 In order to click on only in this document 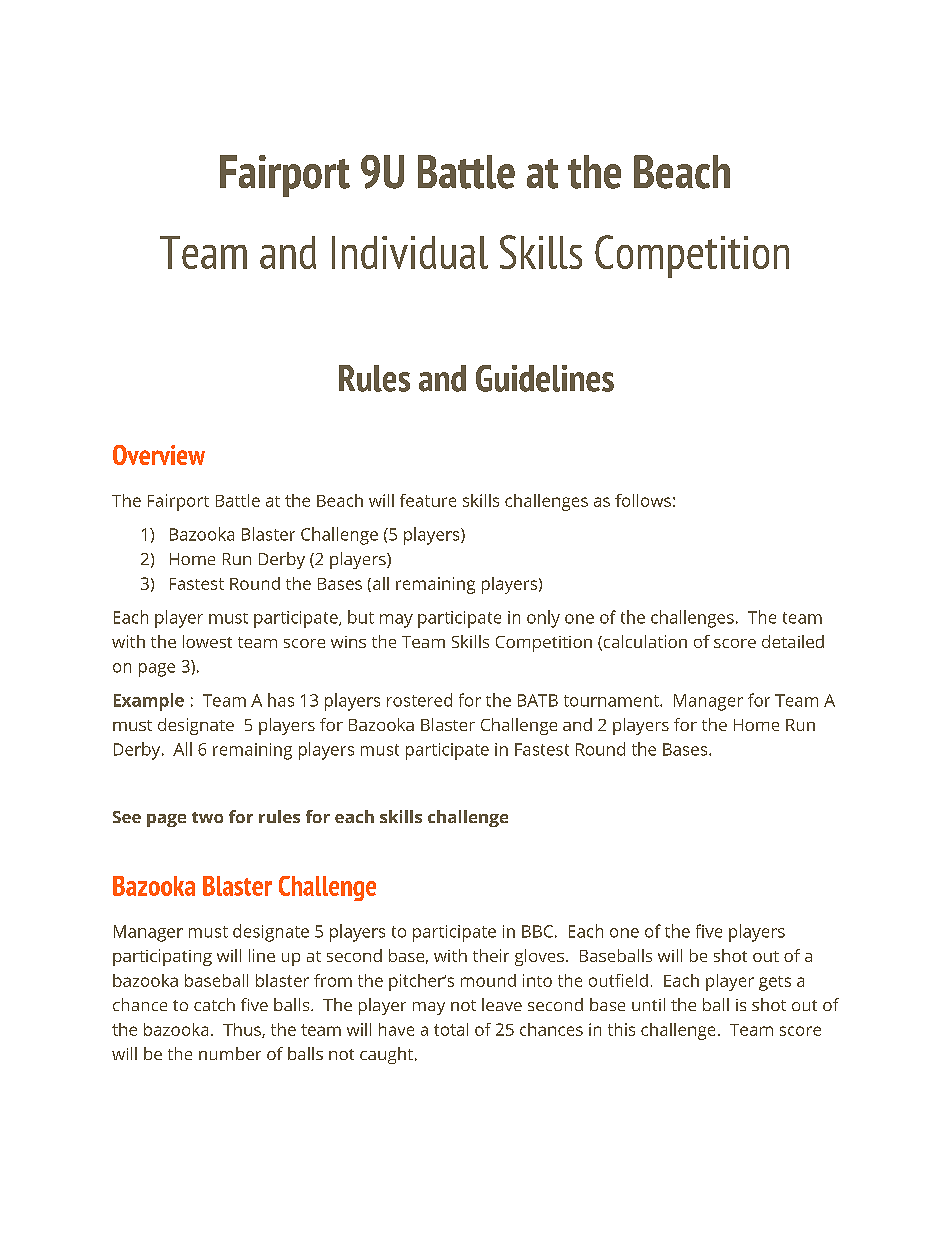, I will do `click(543, 619)`.
